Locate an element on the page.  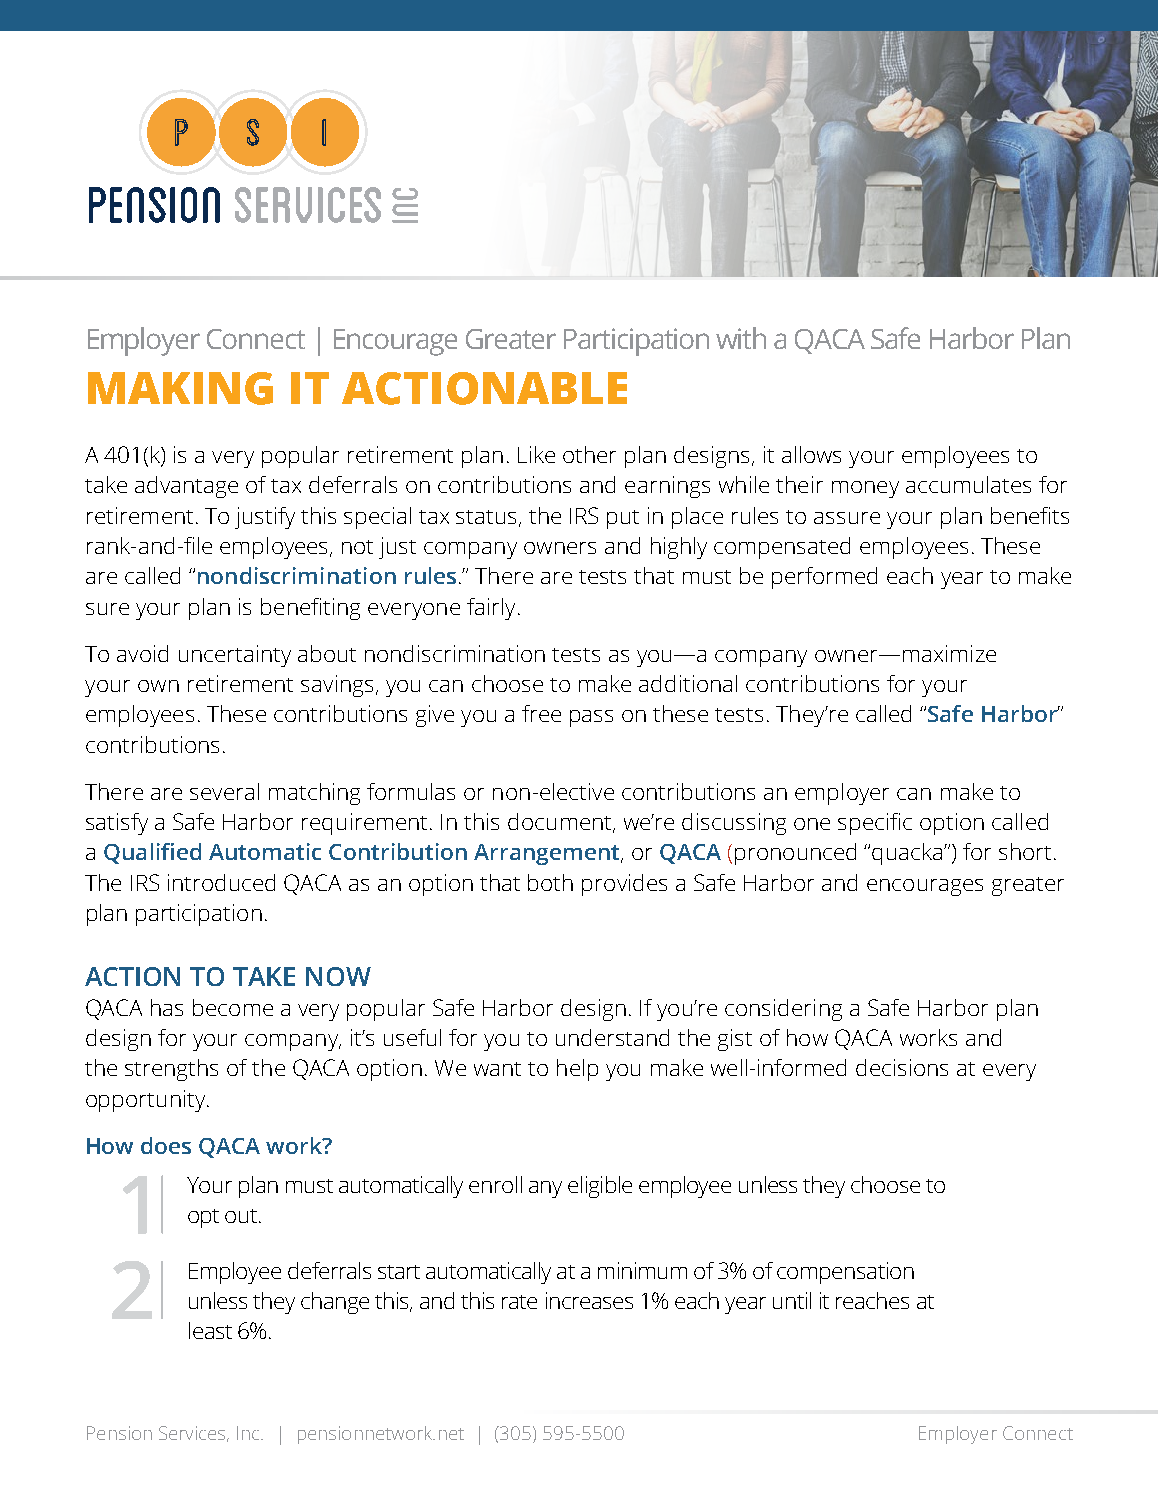
both is located at coordinates (550, 882).
